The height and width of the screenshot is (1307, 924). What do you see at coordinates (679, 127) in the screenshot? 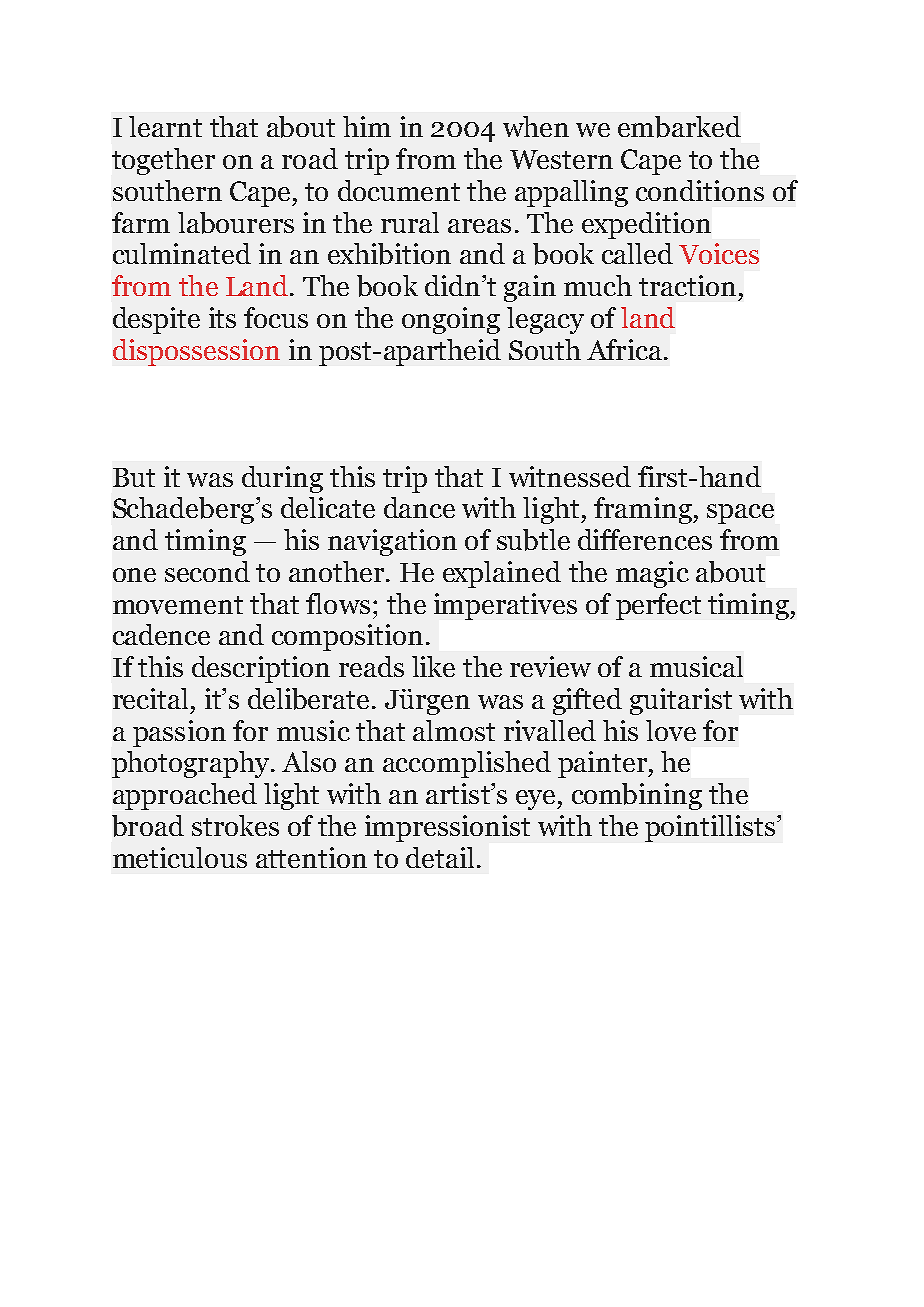
I see `embarked` at bounding box center [679, 127].
